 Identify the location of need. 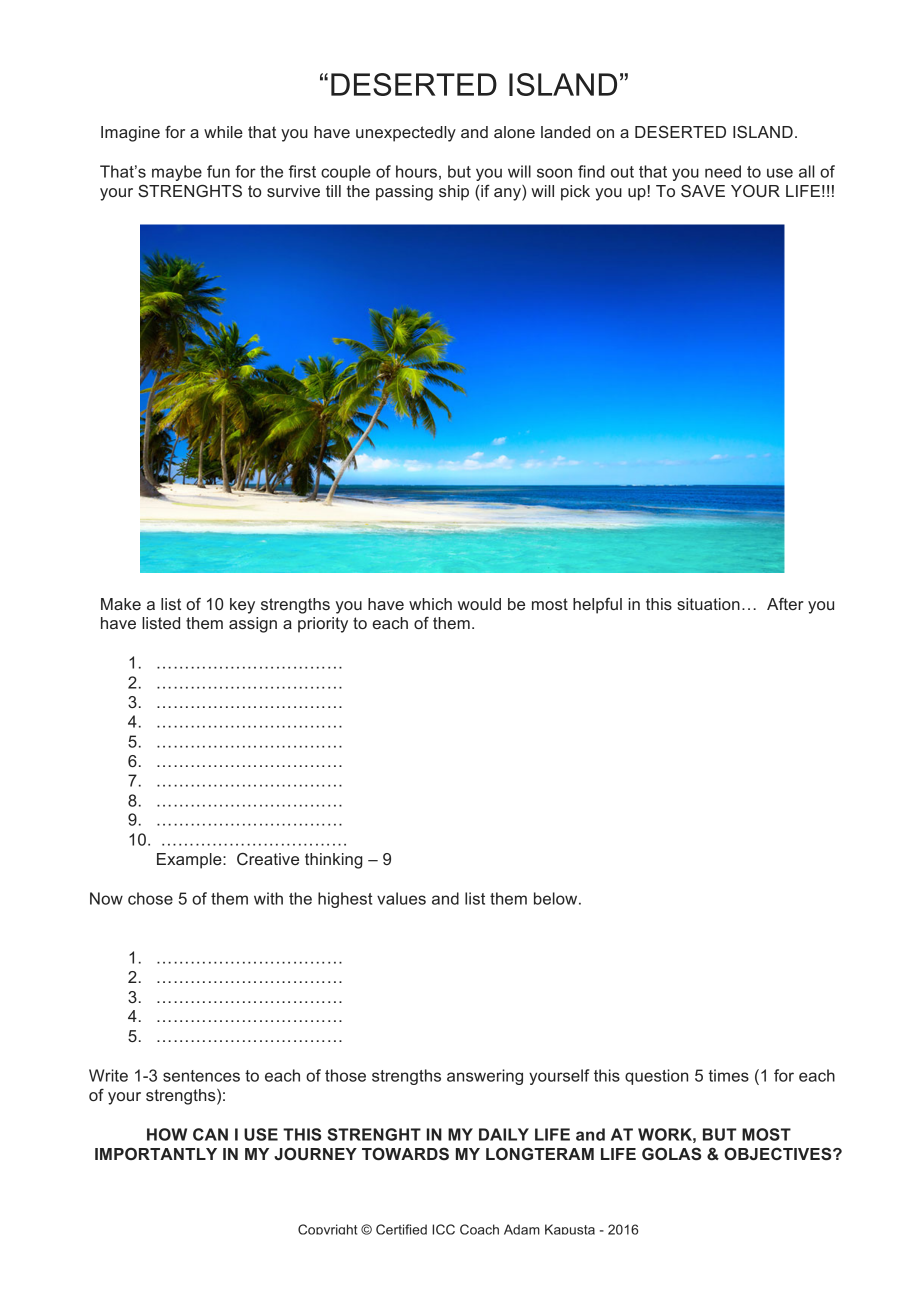
(723, 171).
